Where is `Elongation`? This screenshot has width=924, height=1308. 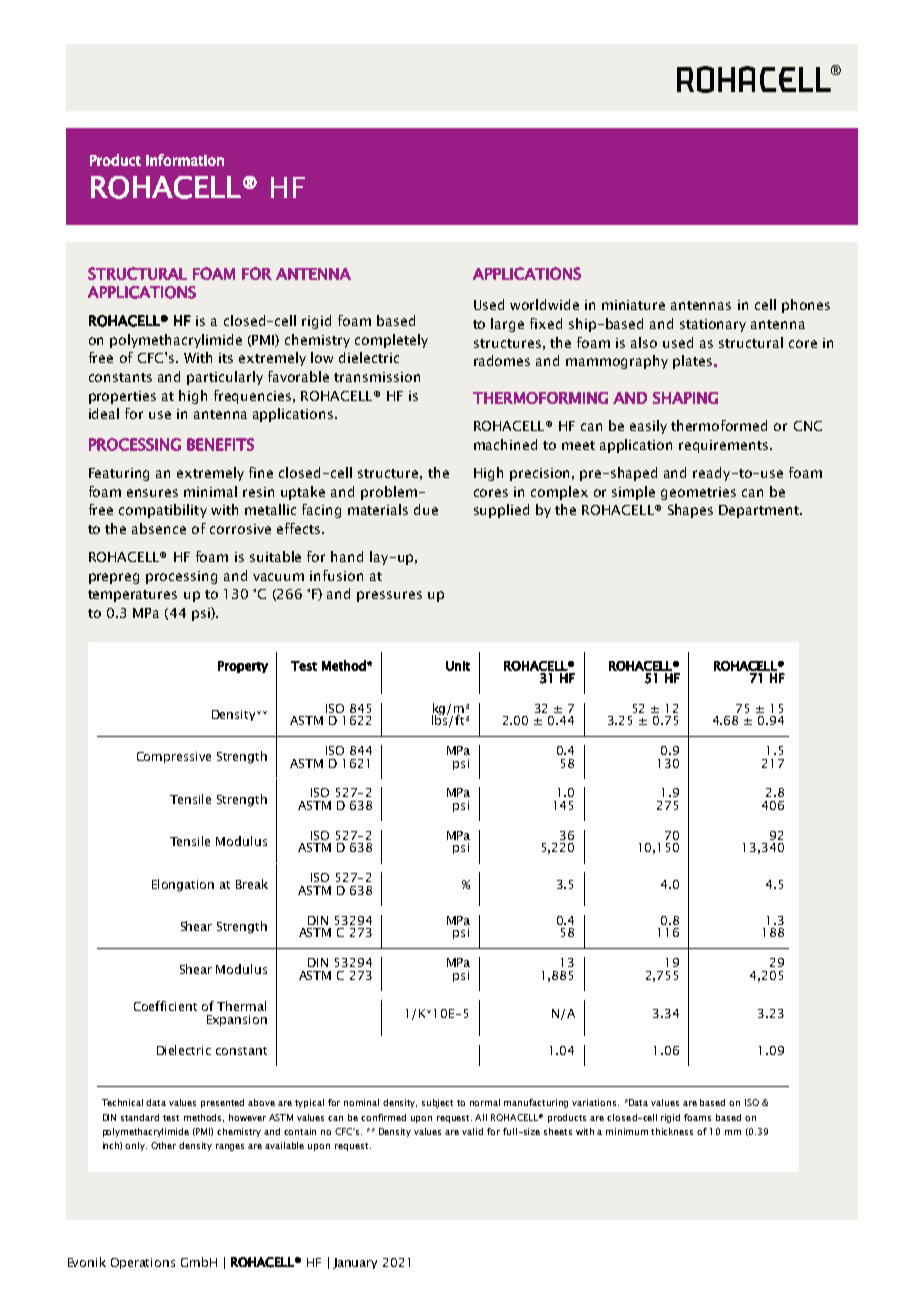
Elongation is located at coordinates (183, 885).
